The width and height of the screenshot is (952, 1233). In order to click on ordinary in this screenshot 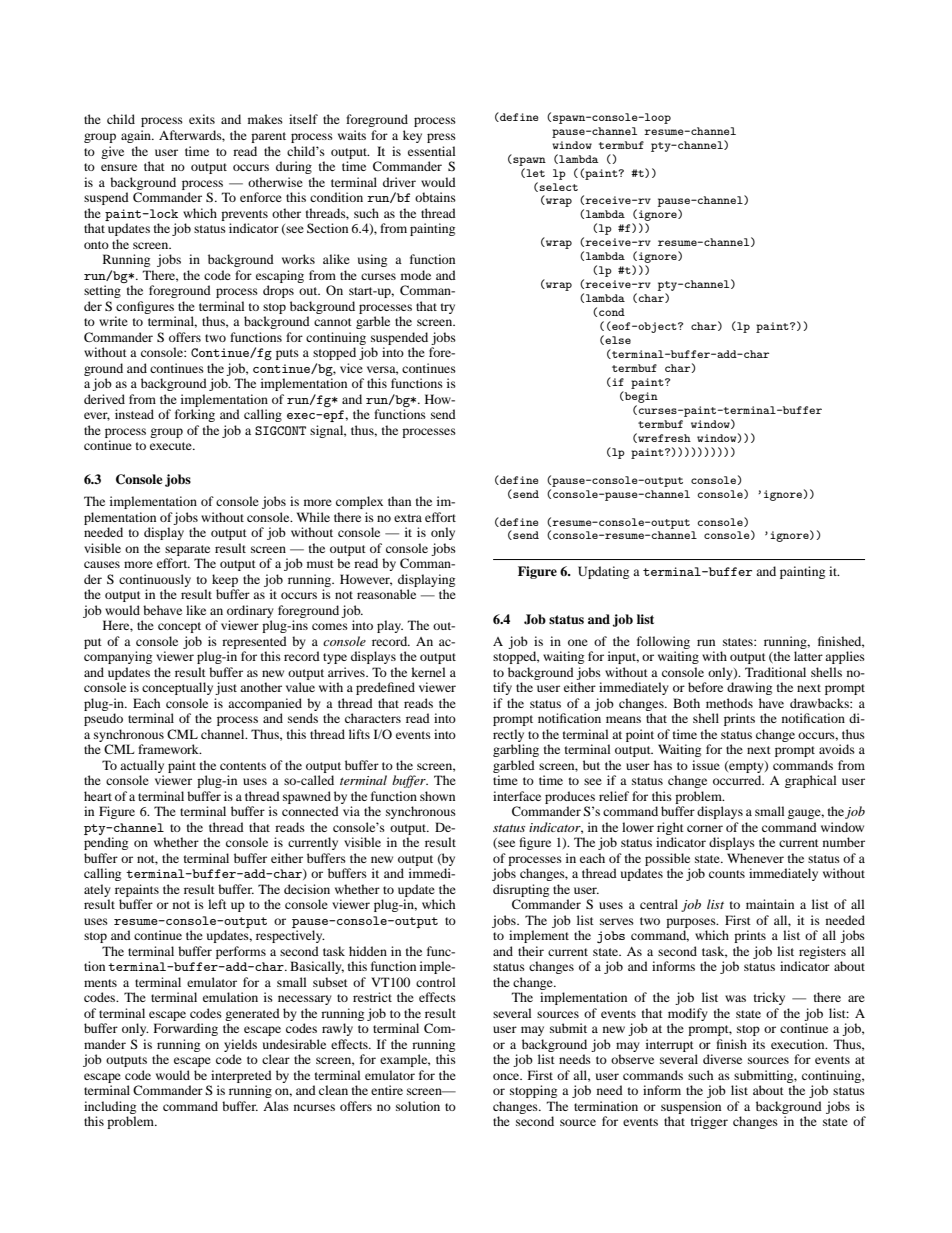, I will do `click(250, 611)`.
